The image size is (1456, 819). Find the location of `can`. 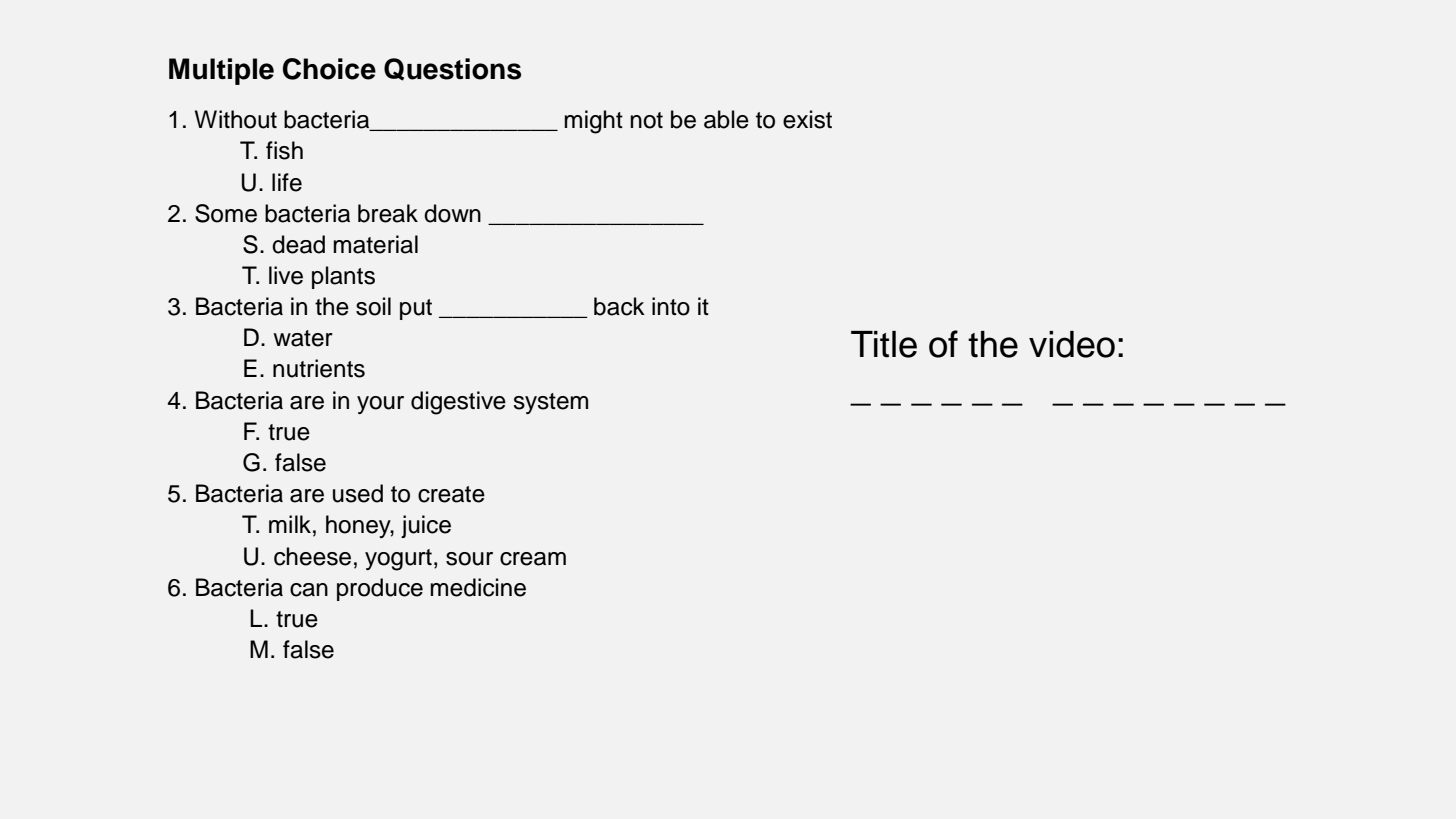

can is located at coordinates (309, 590).
